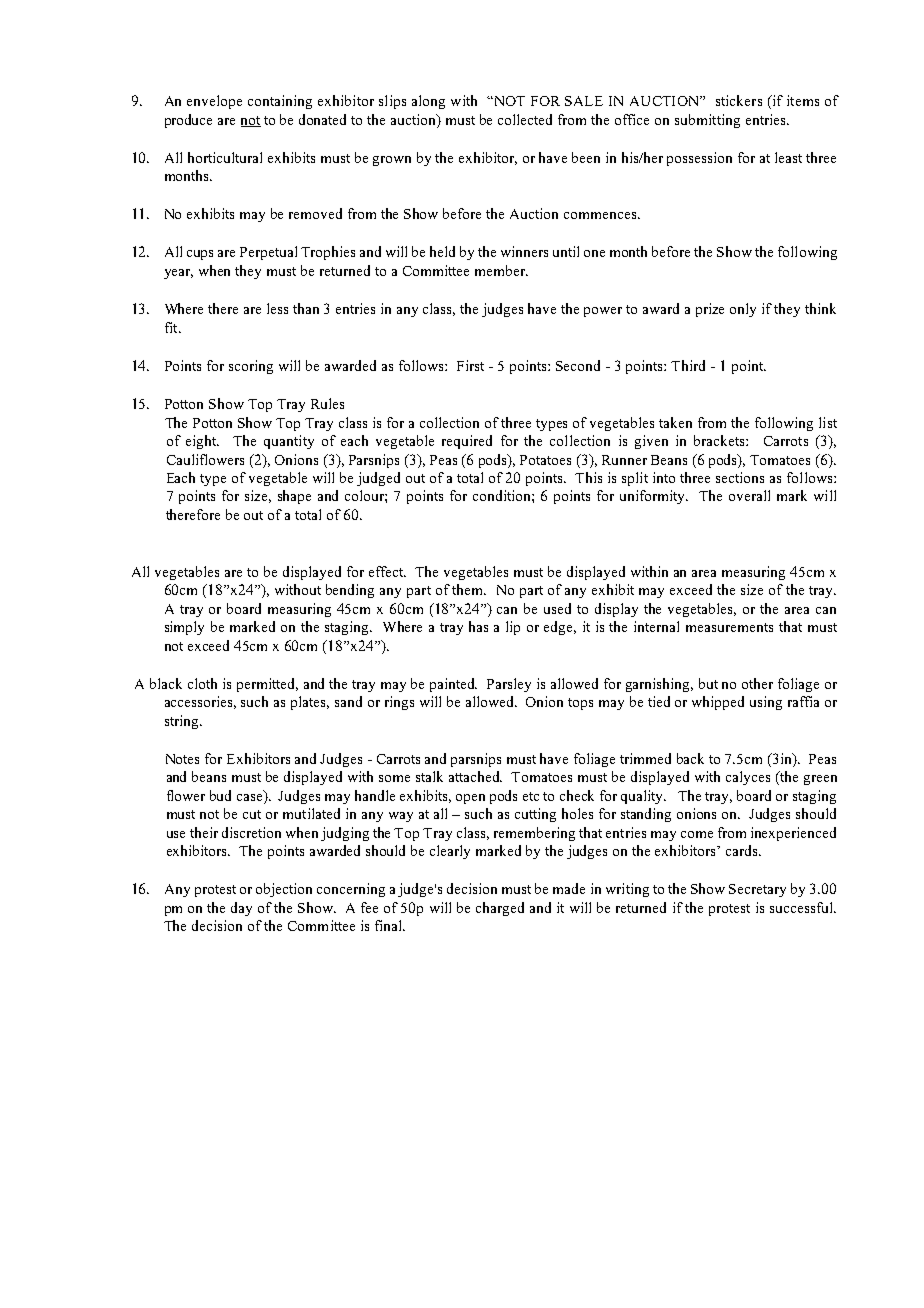 The image size is (924, 1308). Describe the element at coordinates (766, 703) in the image. I see `using` at that location.
